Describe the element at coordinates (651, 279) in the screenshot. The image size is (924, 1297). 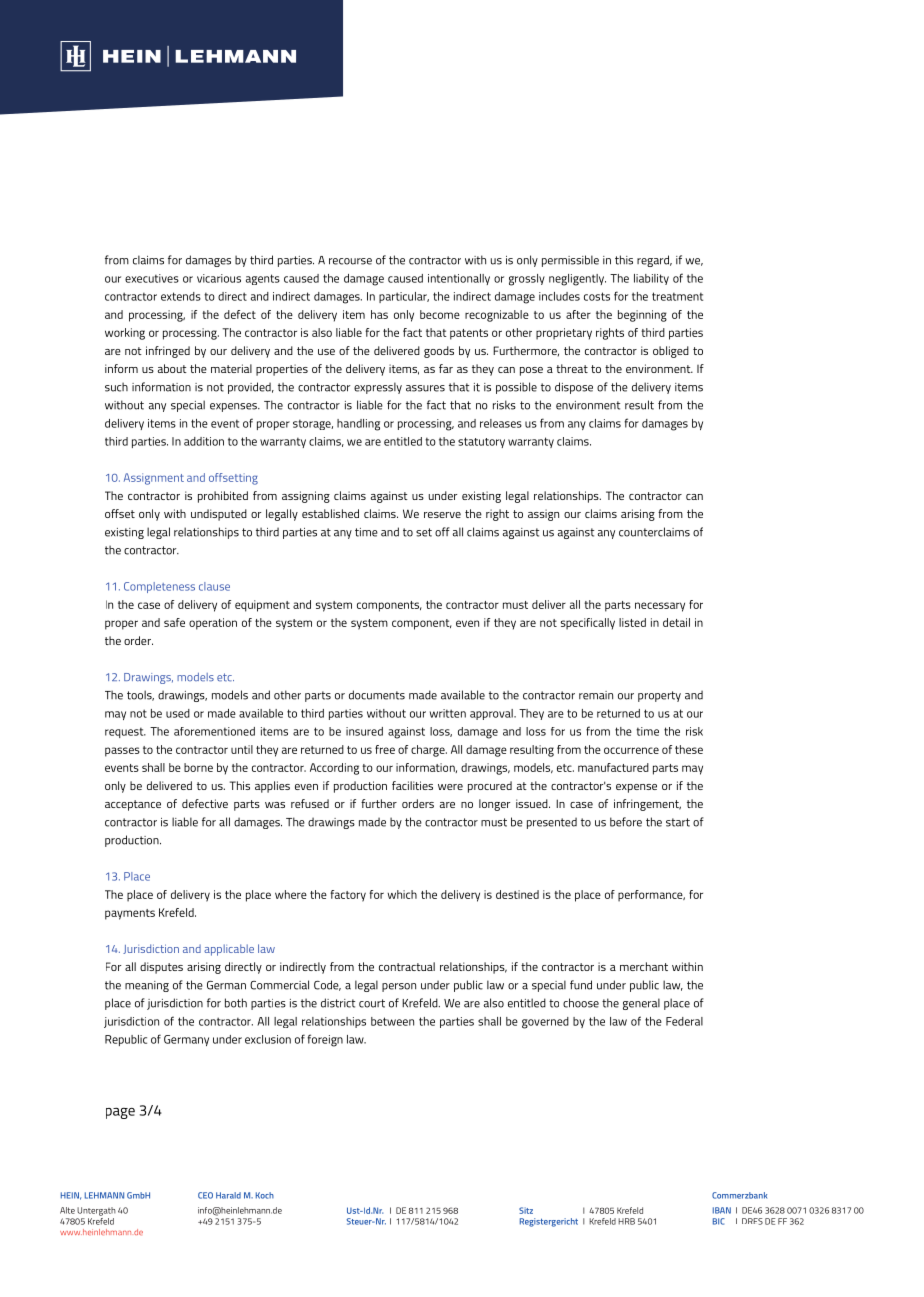
I see `liability` at that location.
